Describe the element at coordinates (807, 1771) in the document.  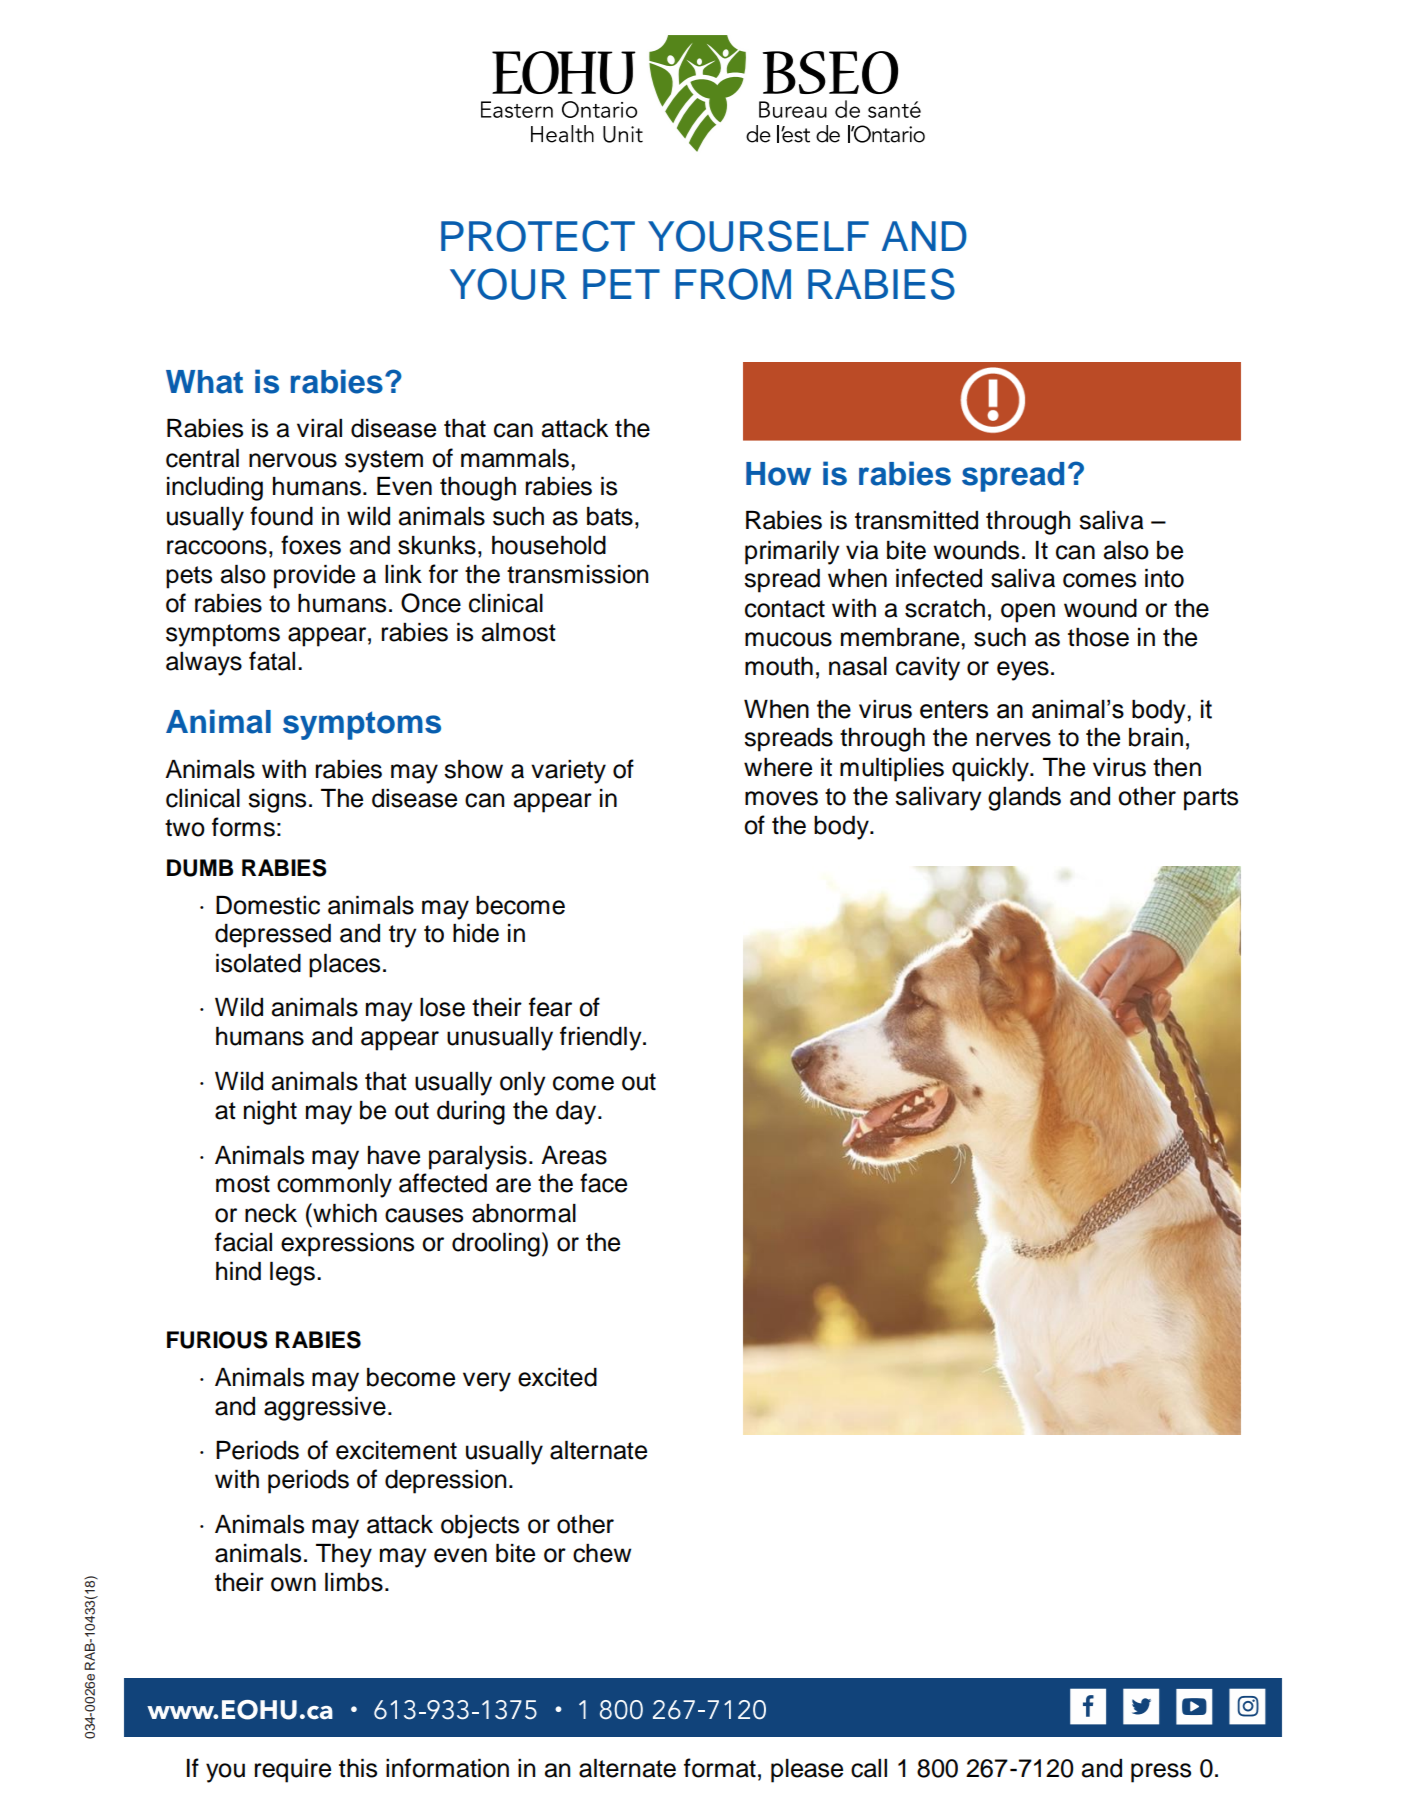
I see `please` at that location.
